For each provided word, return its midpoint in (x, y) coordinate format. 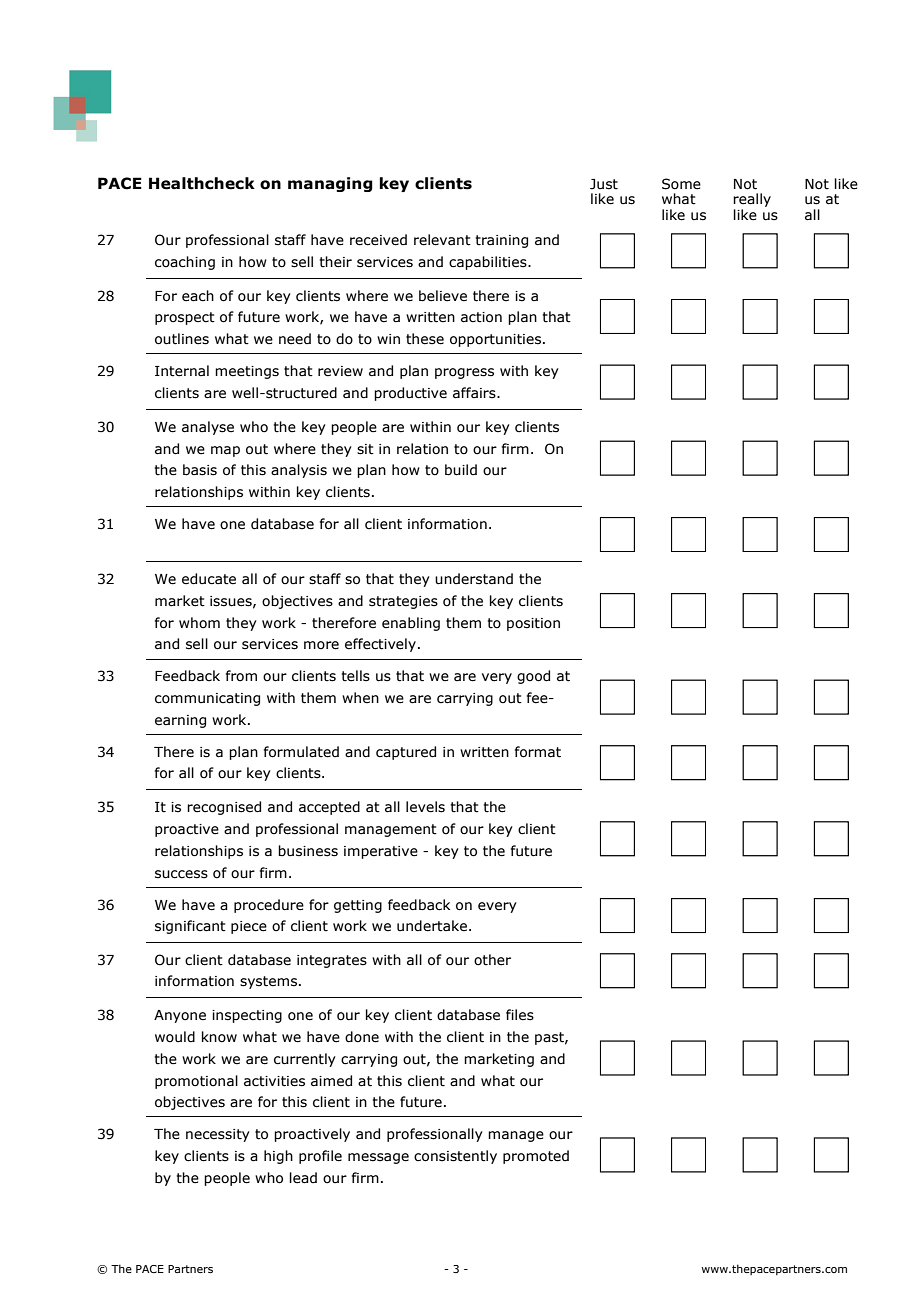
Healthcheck (202, 183)
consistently (455, 1157)
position (533, 624)
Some (681, 184)
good (533, 677)
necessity (218, 1135)
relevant (442, 240)
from (241, 676)
